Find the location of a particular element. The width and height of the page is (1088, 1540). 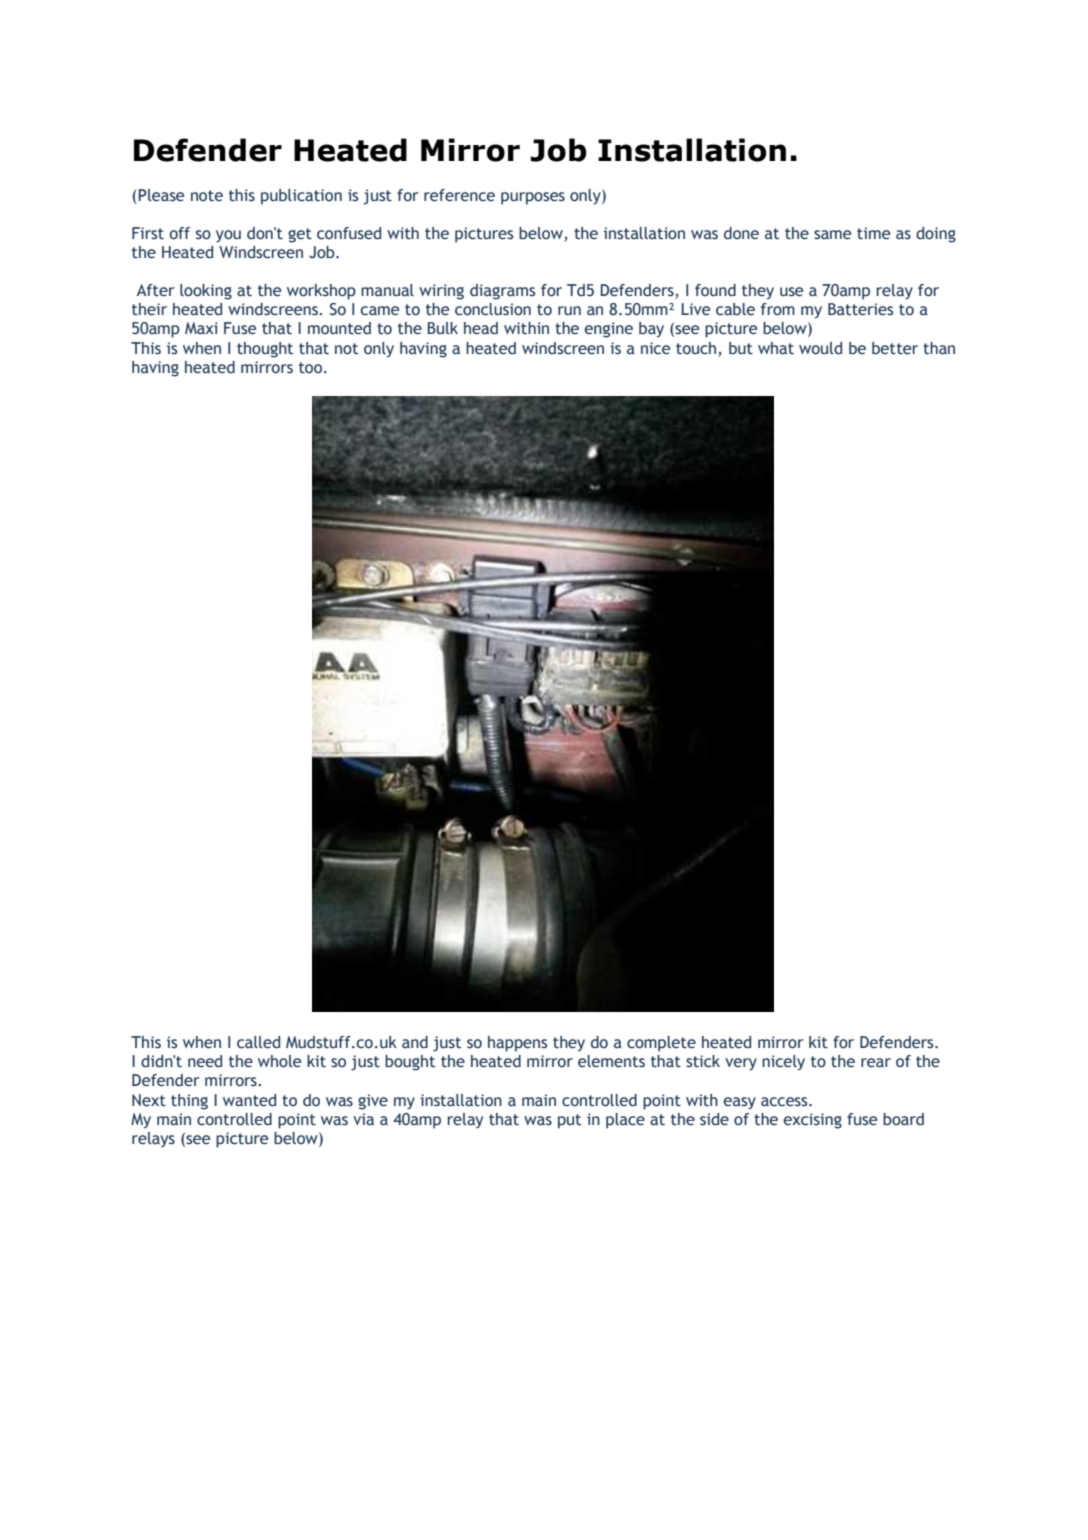

rear is located at coordinates (876, 1063).
